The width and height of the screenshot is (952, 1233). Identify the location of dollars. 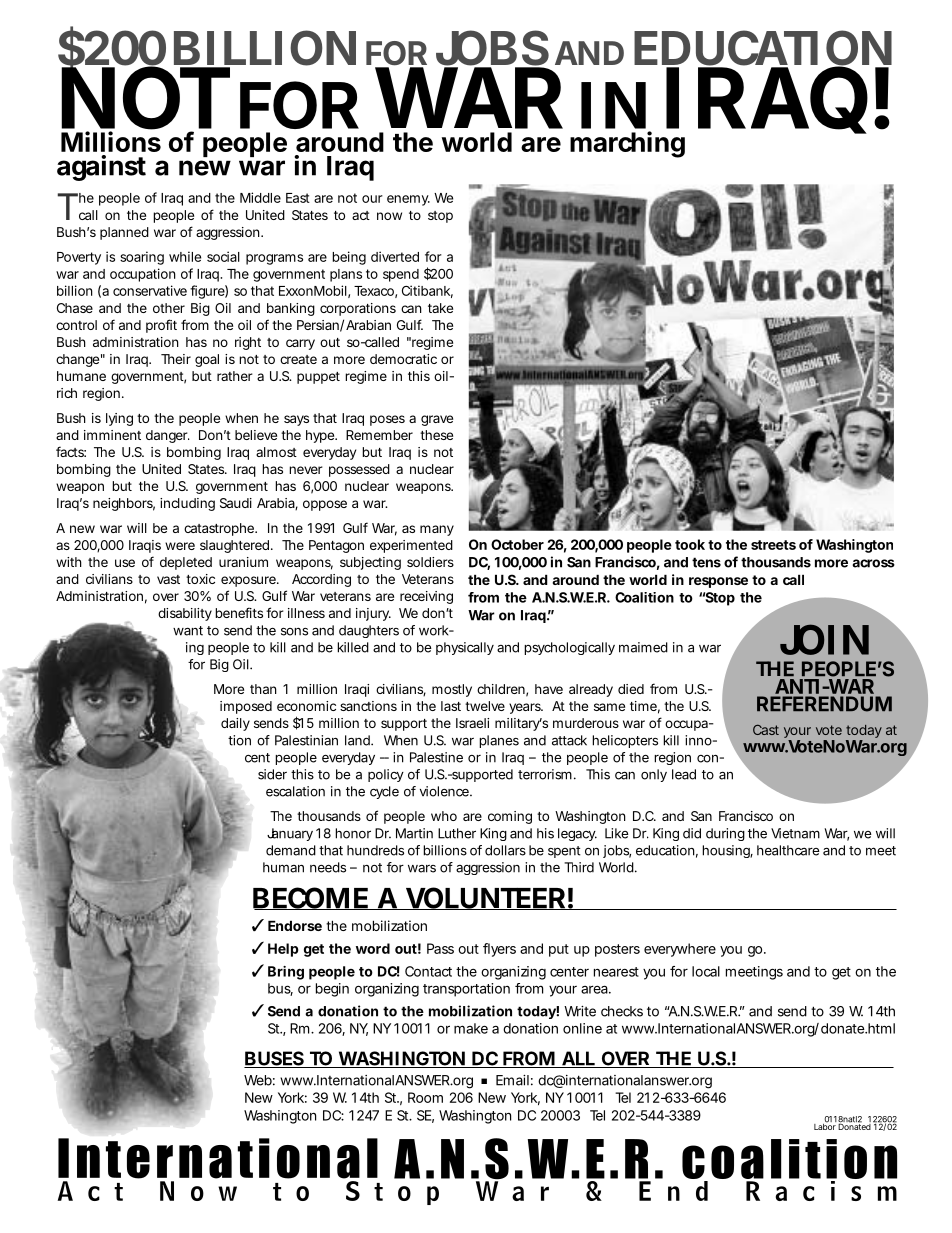
(505, 850).
